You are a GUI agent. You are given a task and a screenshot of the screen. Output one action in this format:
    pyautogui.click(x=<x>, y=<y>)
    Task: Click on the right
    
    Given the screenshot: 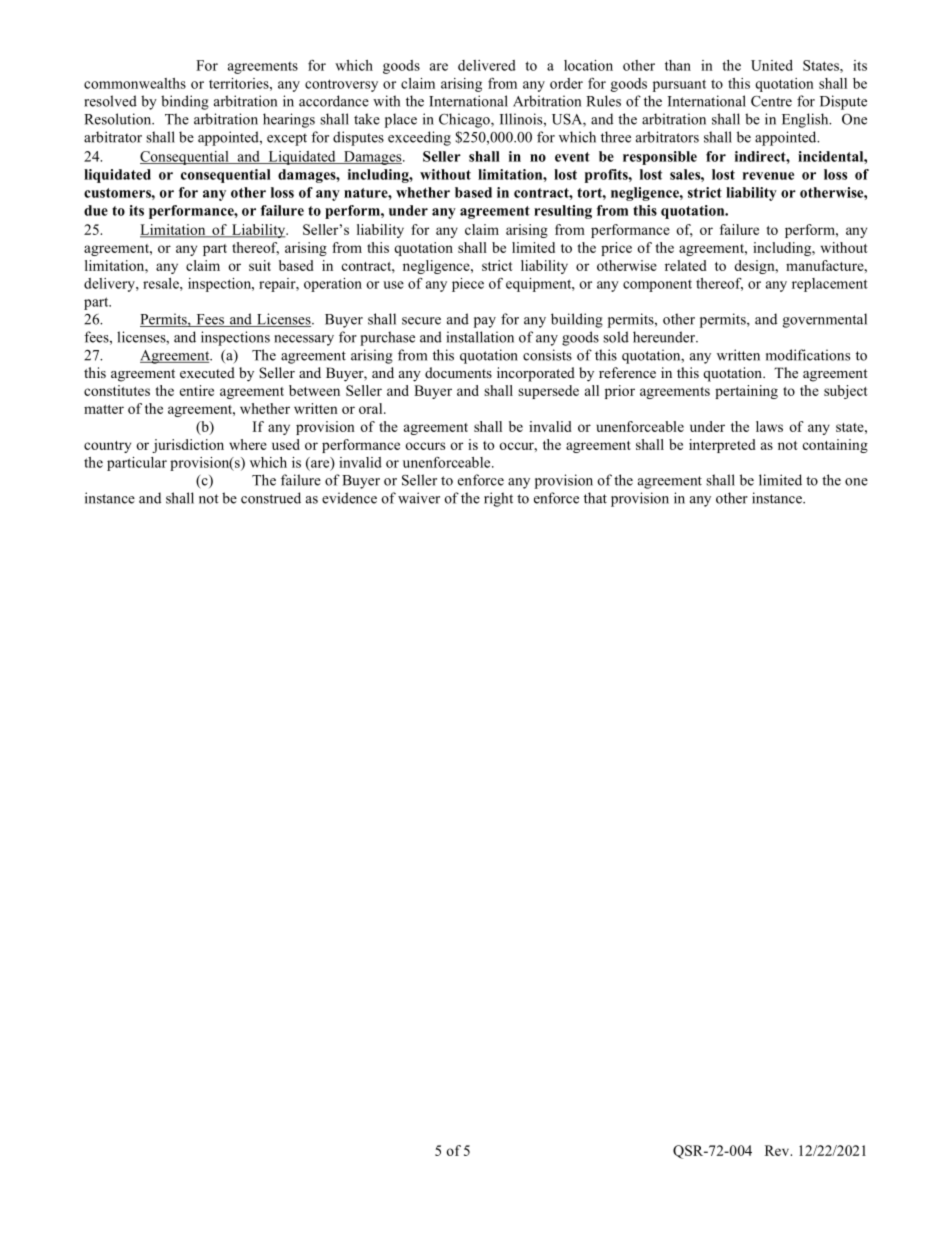 What is the action you would take?
    pyautogui.click(x=498, y=499)
